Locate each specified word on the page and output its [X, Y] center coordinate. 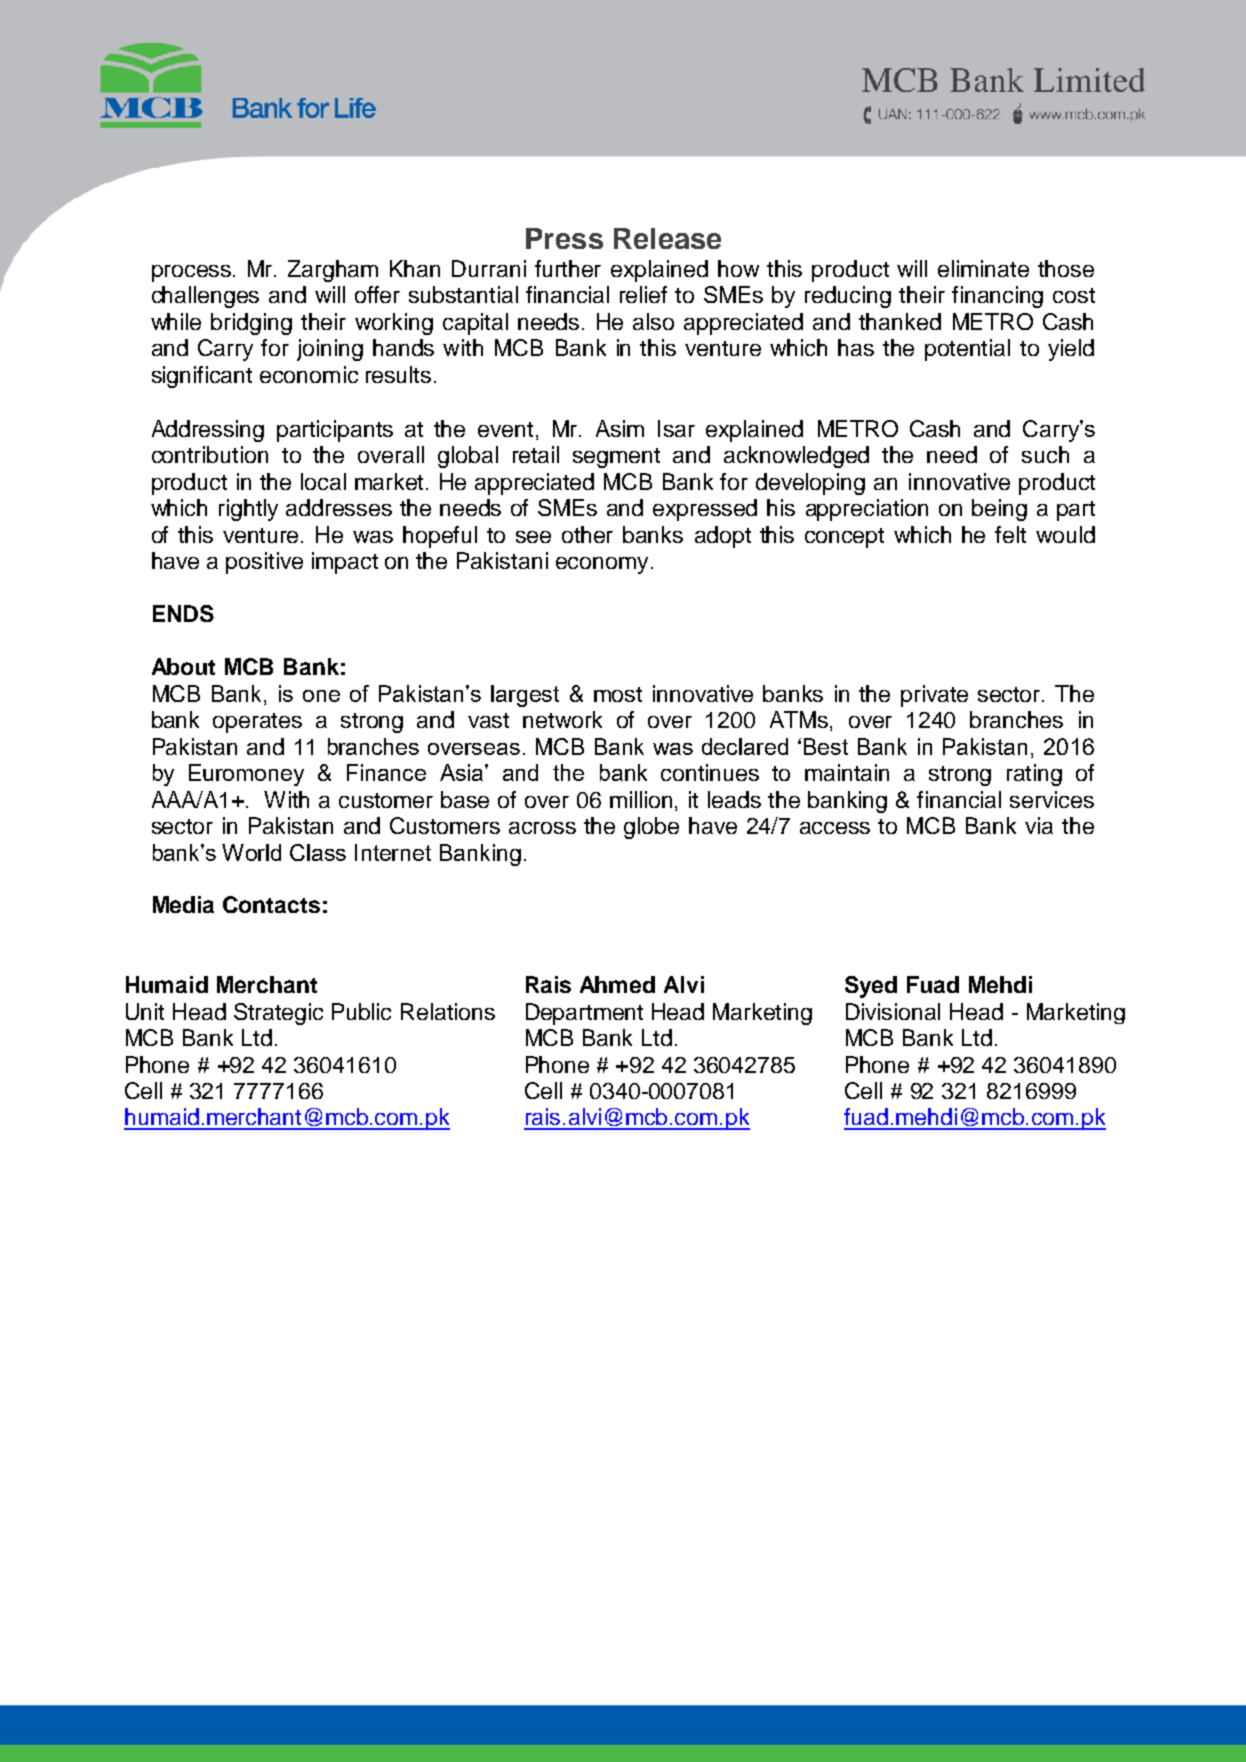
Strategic [278, 1014]
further [568, 268]
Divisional [893, 1011]
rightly [248, 510]
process [191, 273]
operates [257, 723]
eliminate [983, 268]
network [562, 719]
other [587, 534]
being [999, 510]
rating [1034, 775]
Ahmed [617, 984]
